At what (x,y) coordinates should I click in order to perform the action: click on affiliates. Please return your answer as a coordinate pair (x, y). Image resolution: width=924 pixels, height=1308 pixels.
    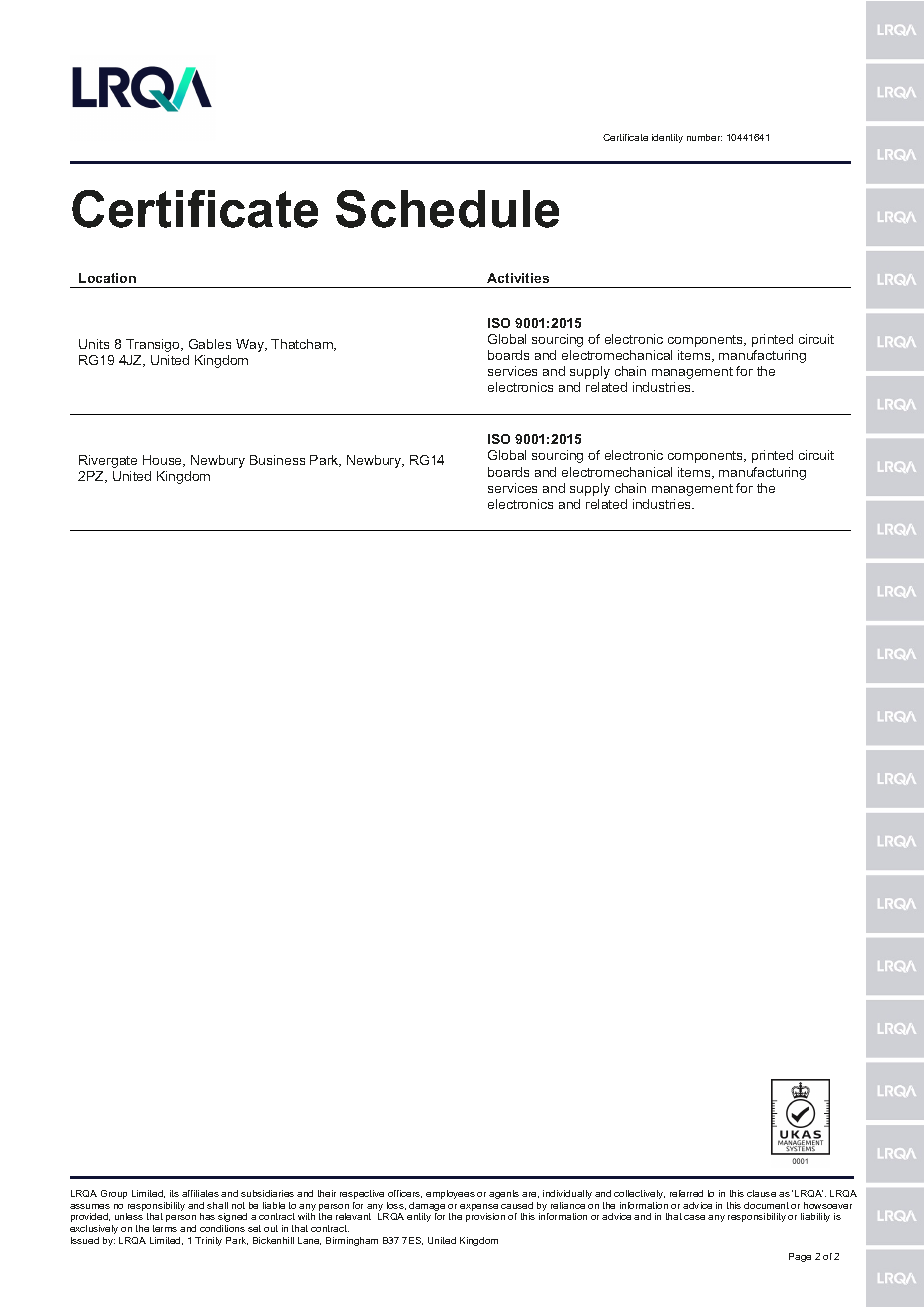
    Looking at the image, I should click on (200, 1193).
